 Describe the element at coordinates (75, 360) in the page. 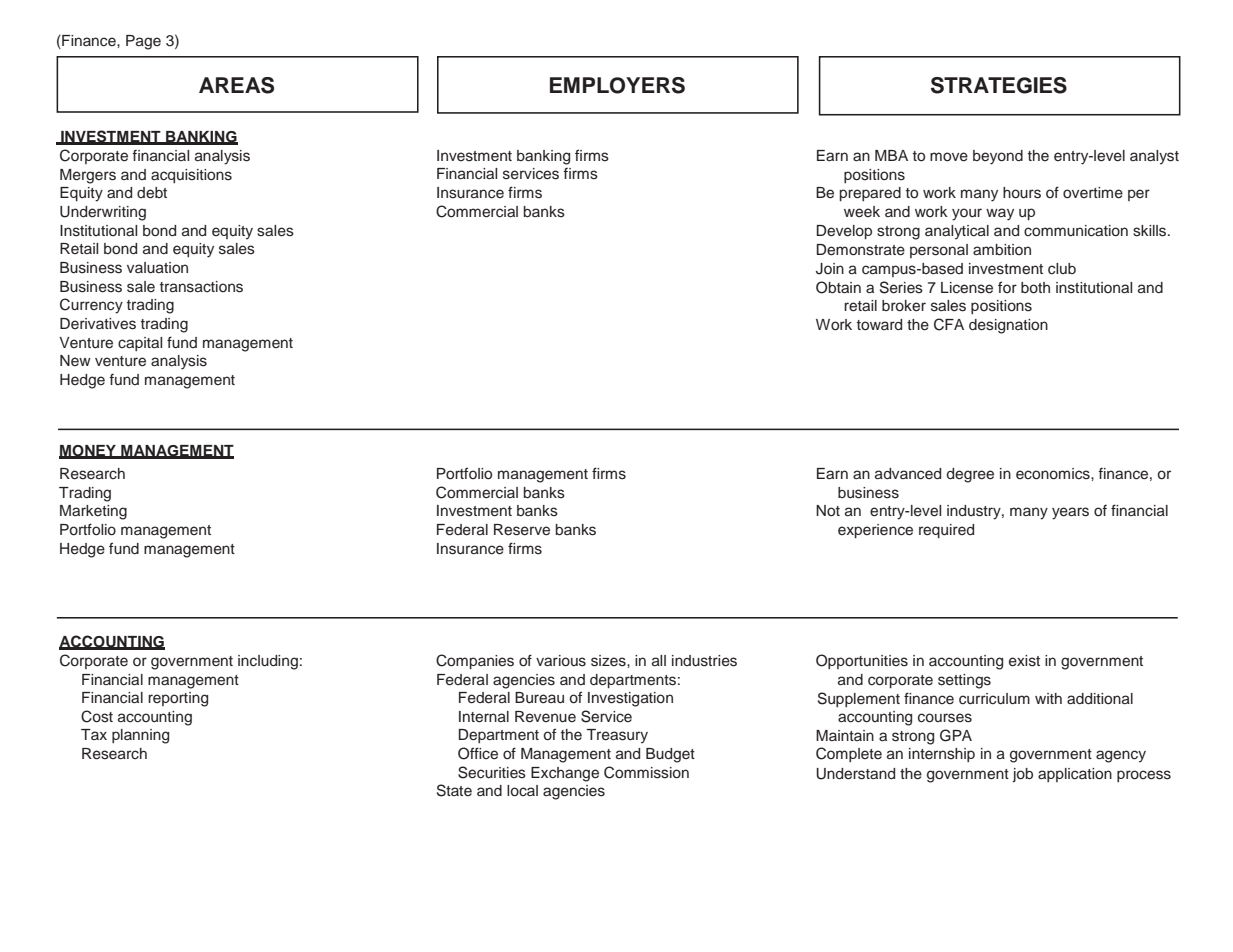

I see `New` at that location.
